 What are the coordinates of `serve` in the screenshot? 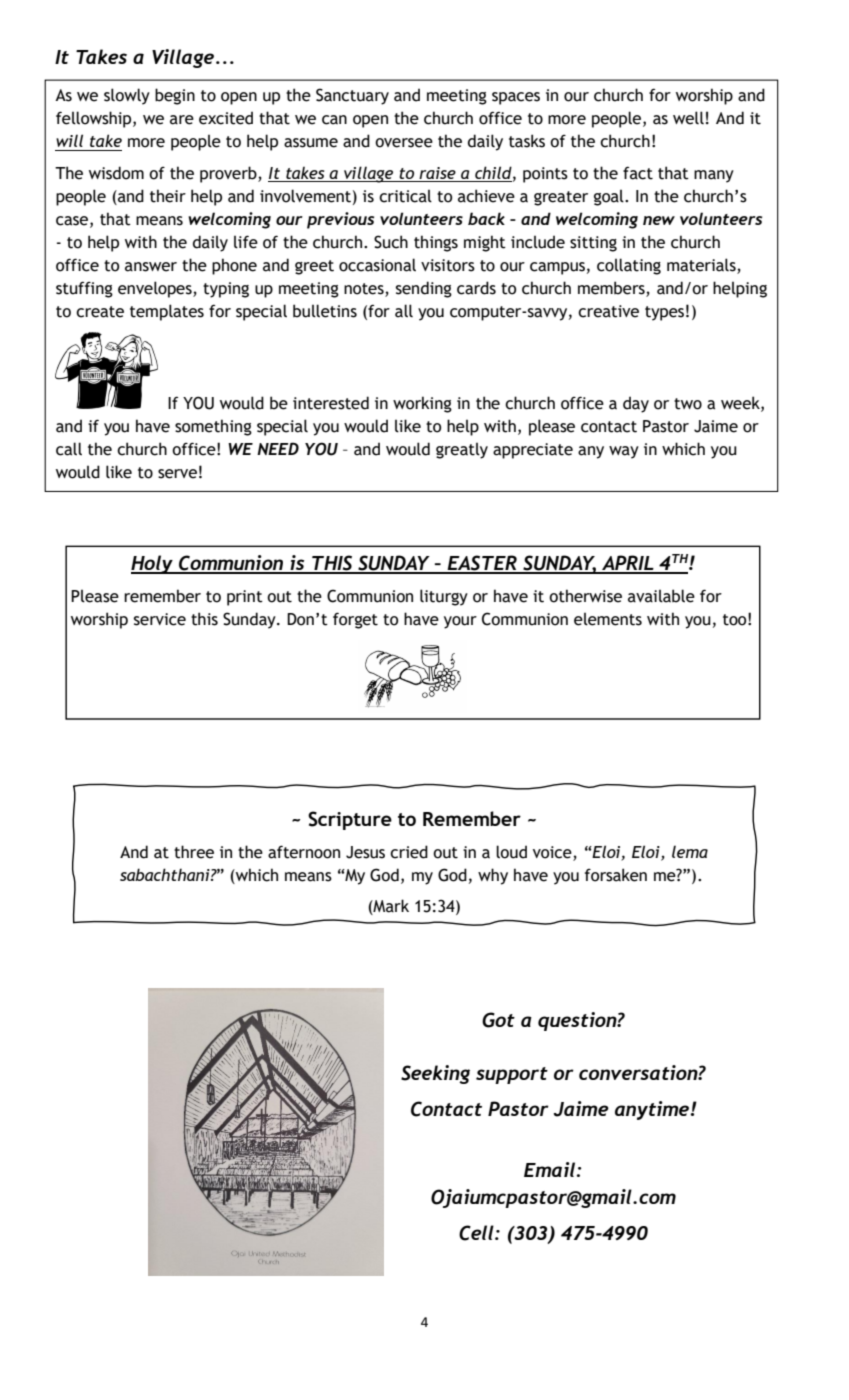 It's located at (177, 474).
